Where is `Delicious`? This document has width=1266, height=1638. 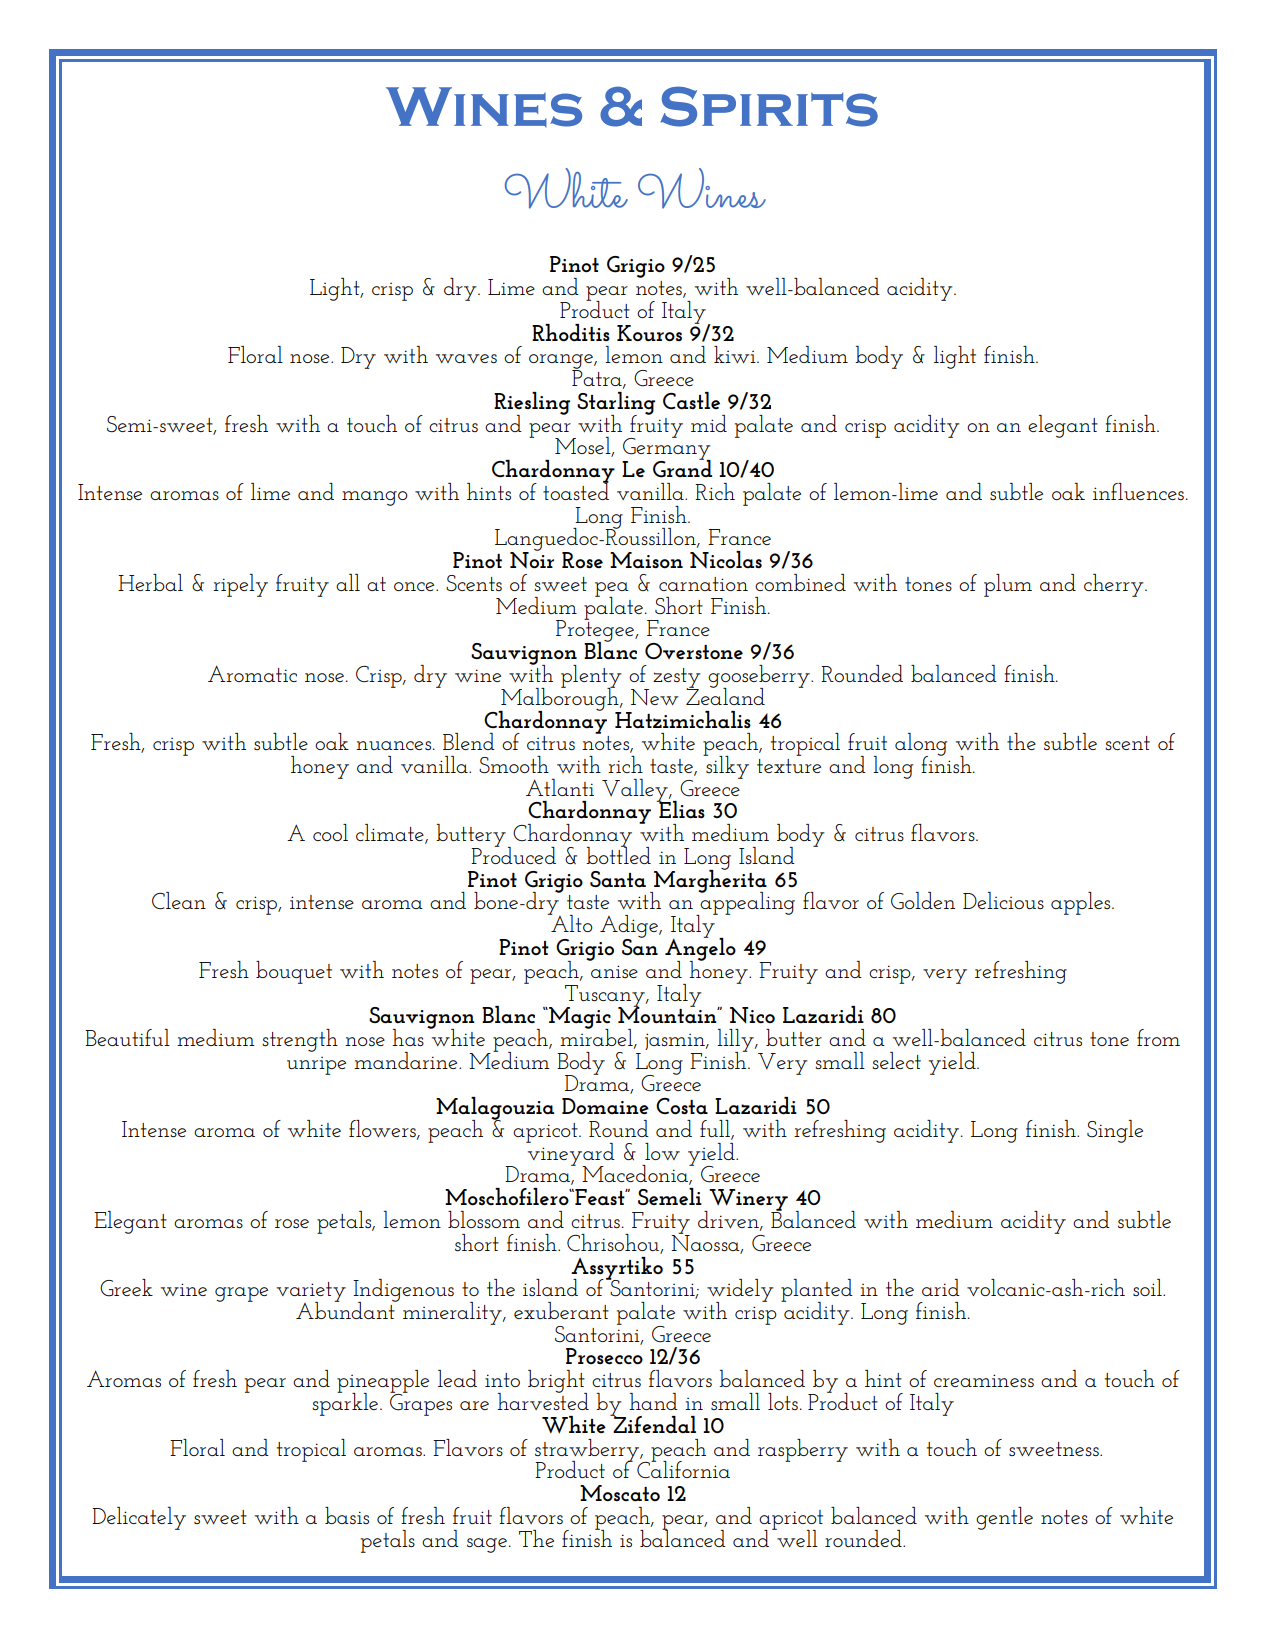
Delicious is located at coordinates (1003, 900).
